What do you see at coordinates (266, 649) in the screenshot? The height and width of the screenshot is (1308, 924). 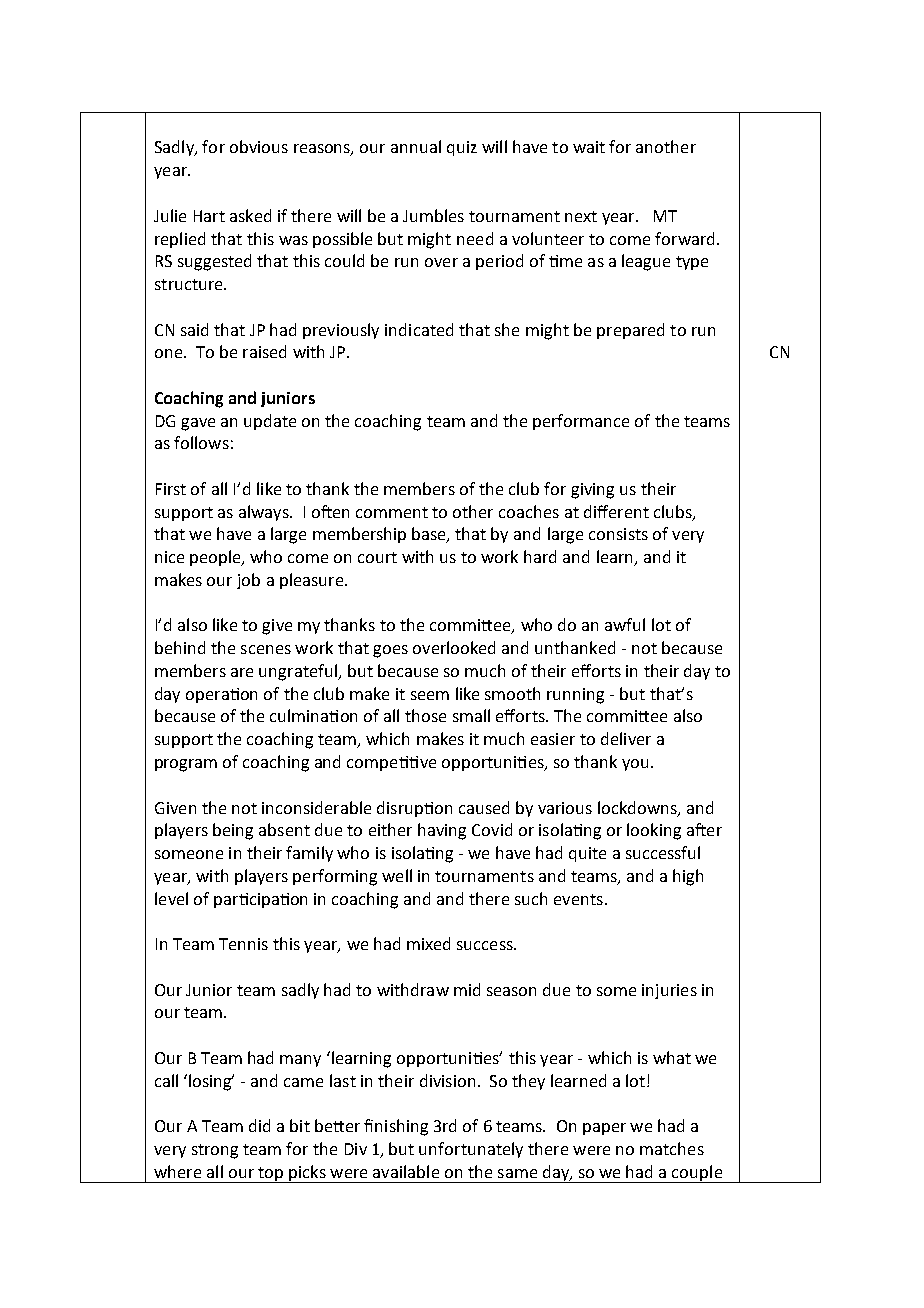 I see `scenes` at bounding box center [266, 649].
